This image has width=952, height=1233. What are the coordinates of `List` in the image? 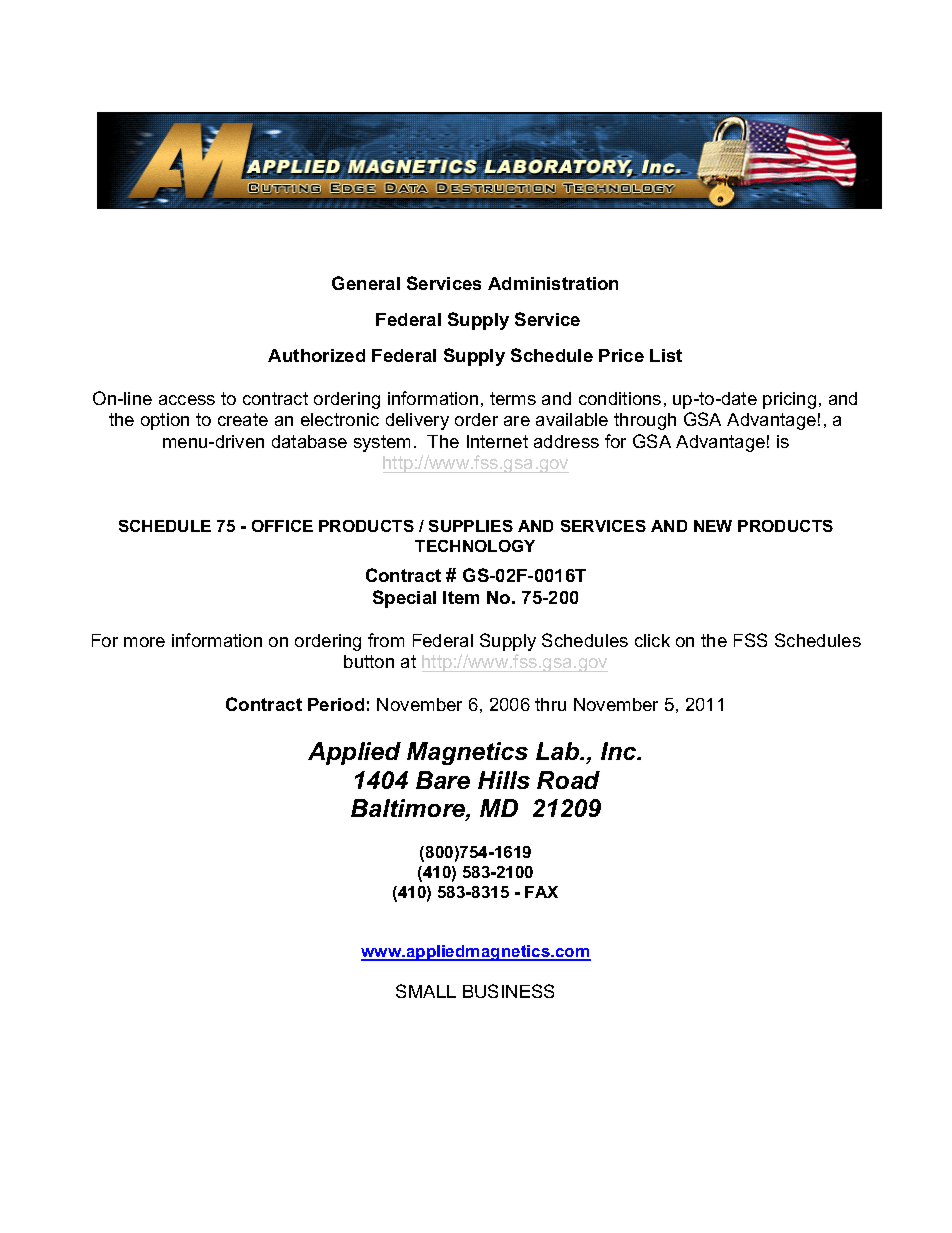 It's located at (666, 355).
